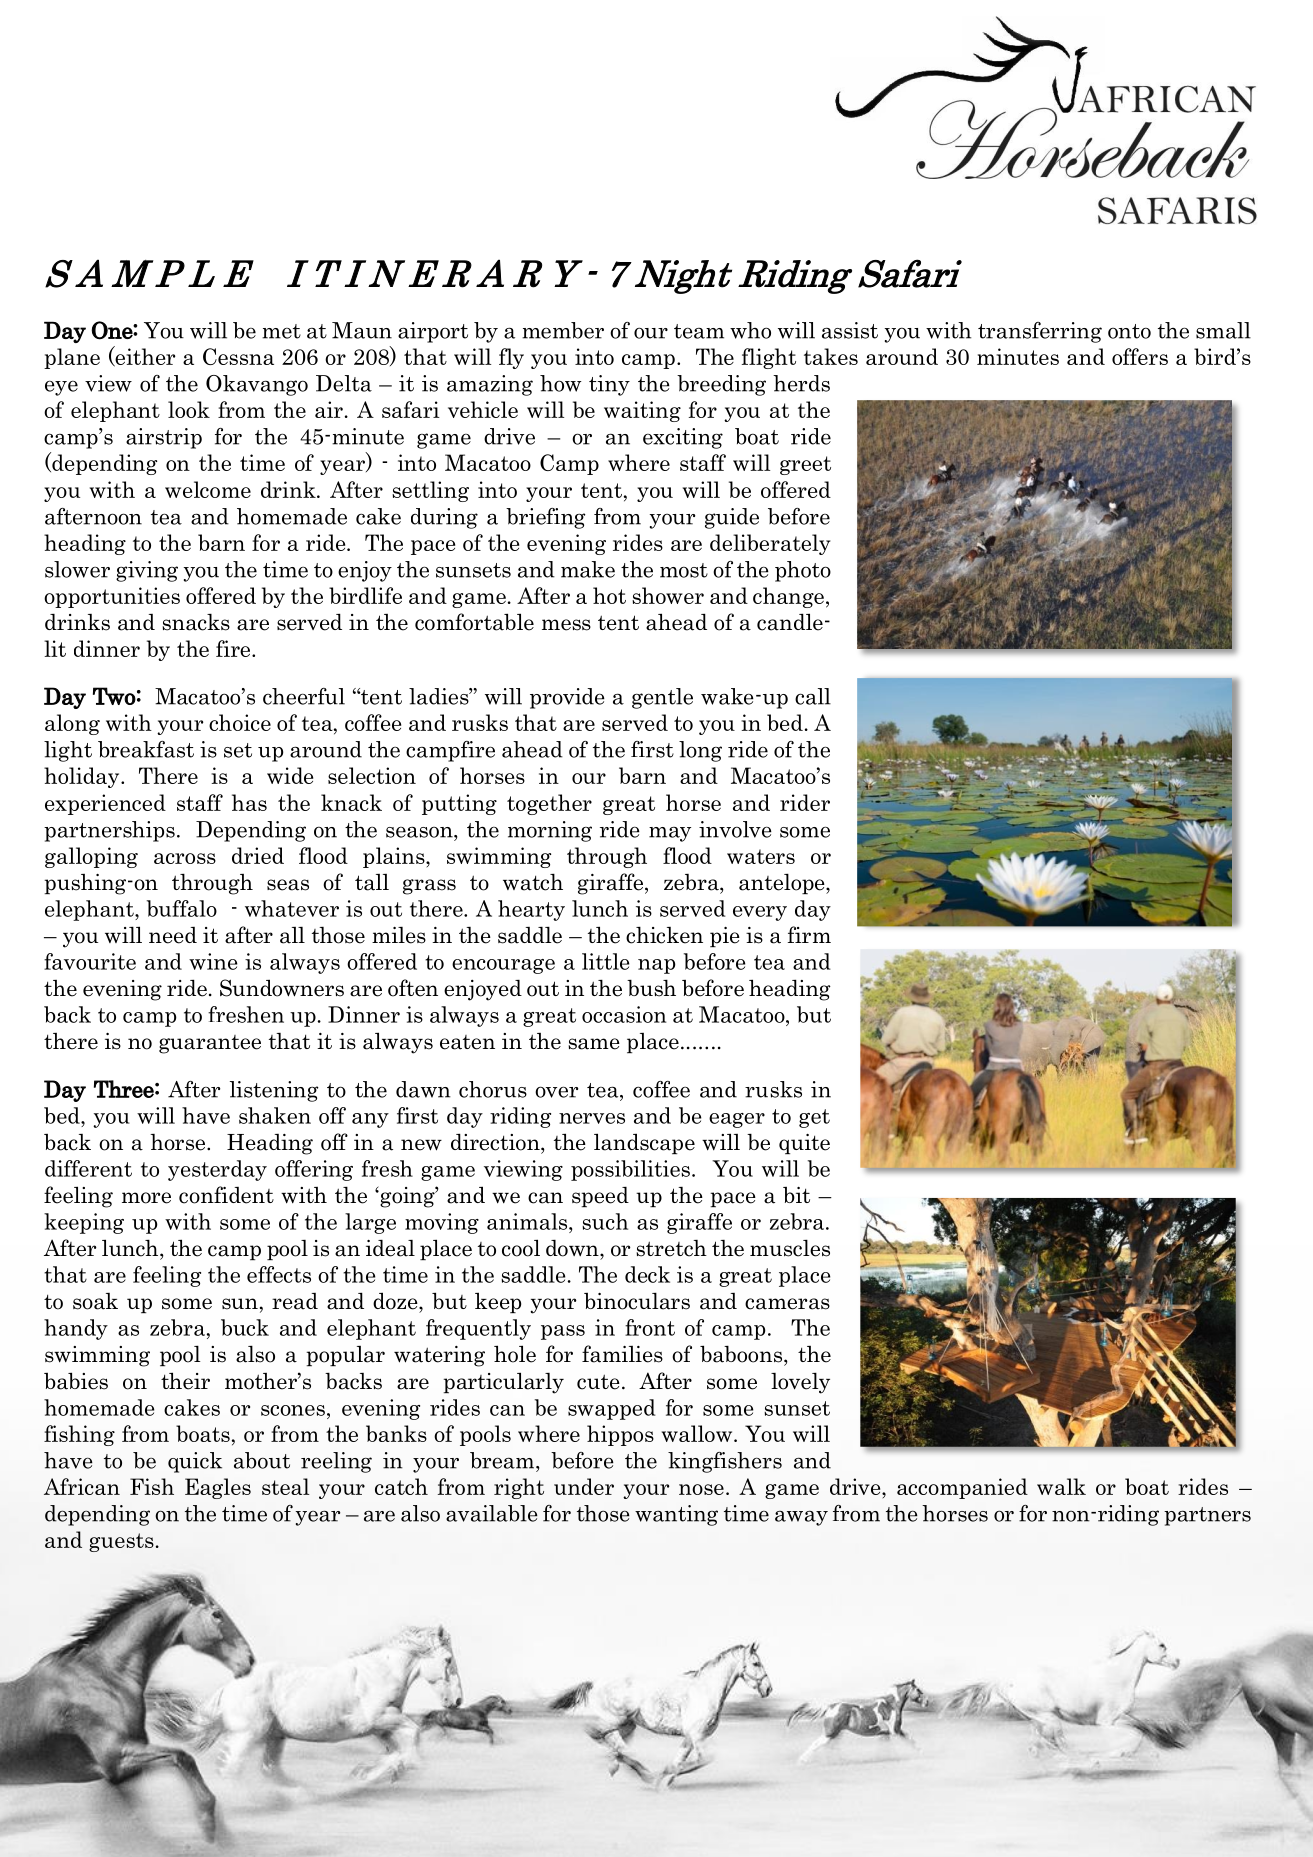 This document has width=1313, height=1857. What do you see at coordinates (609, 385) in the document?
I see `tiny` at bounding box center [609, 385].
